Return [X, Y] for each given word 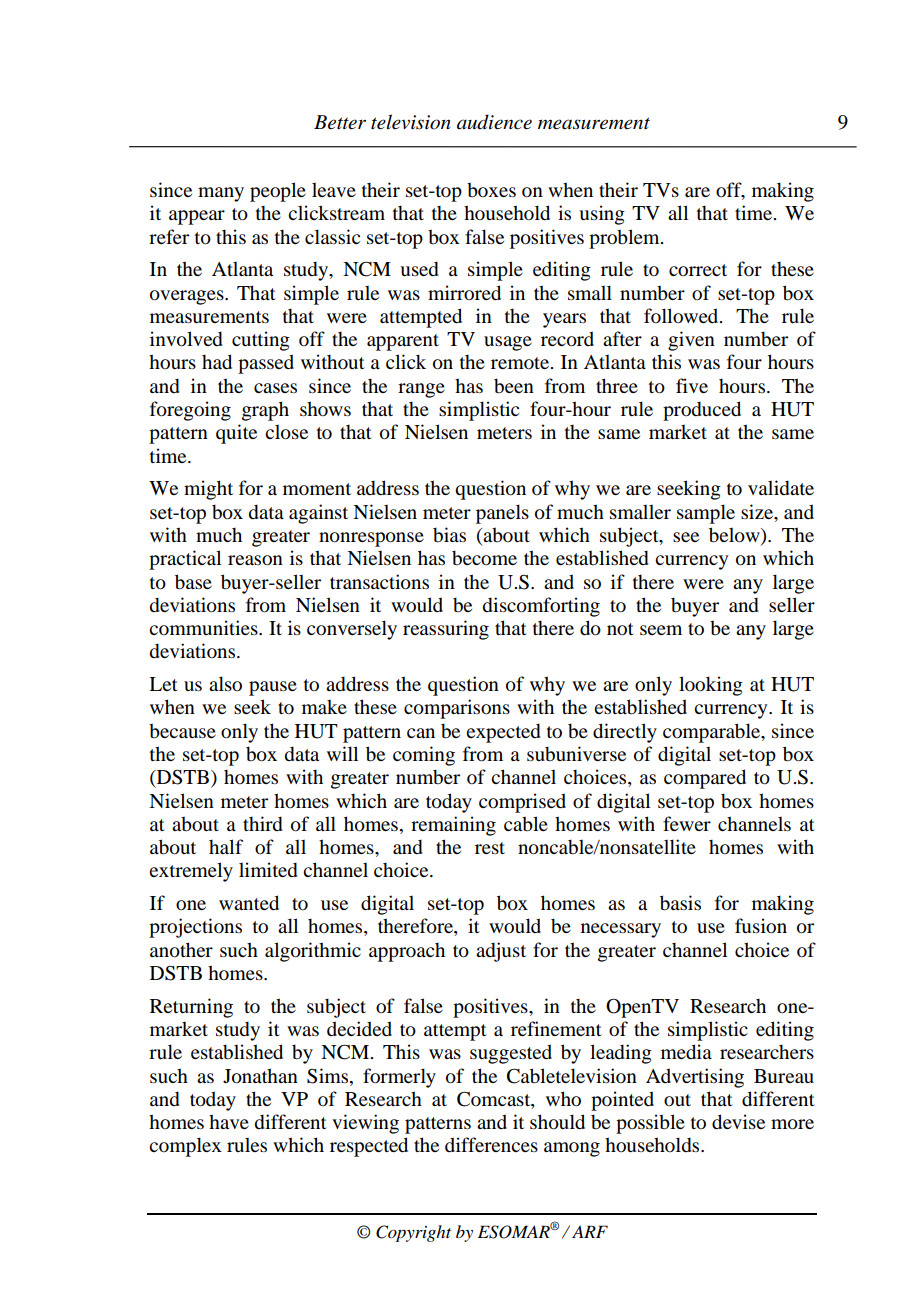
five [692, 385]
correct [698, 270]
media [686, 1052]
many [221, 194]
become [484, 558]
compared [705, 779]
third [263, 823]
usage [508, 343]
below [735, 536]
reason [255, 560]
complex [185, 1147]
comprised [522, 803]
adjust [501, 952]
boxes [491, 189]
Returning [191, 1008]
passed [266, 364]
